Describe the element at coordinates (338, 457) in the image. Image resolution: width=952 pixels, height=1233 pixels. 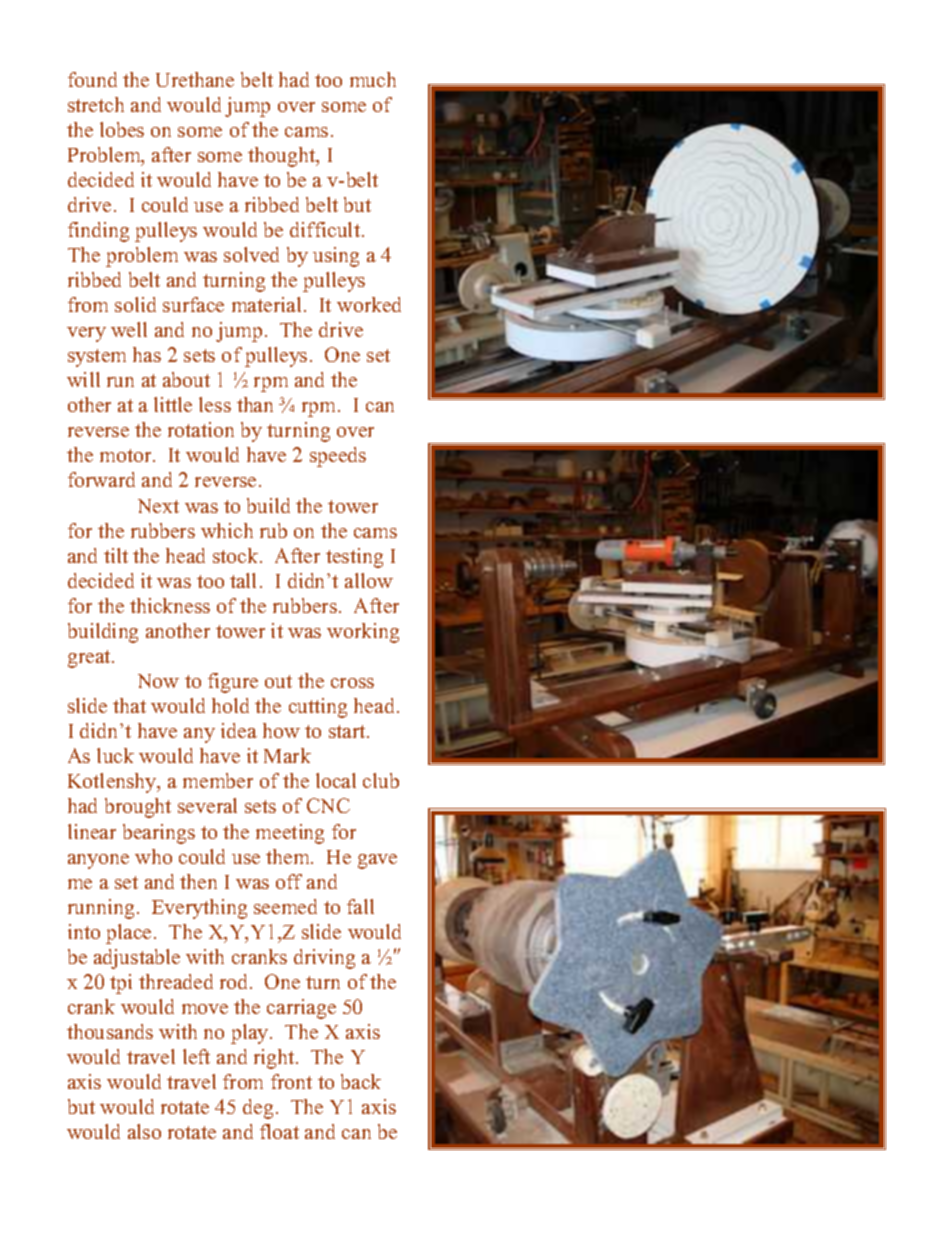
I see `speeds` at that location.
